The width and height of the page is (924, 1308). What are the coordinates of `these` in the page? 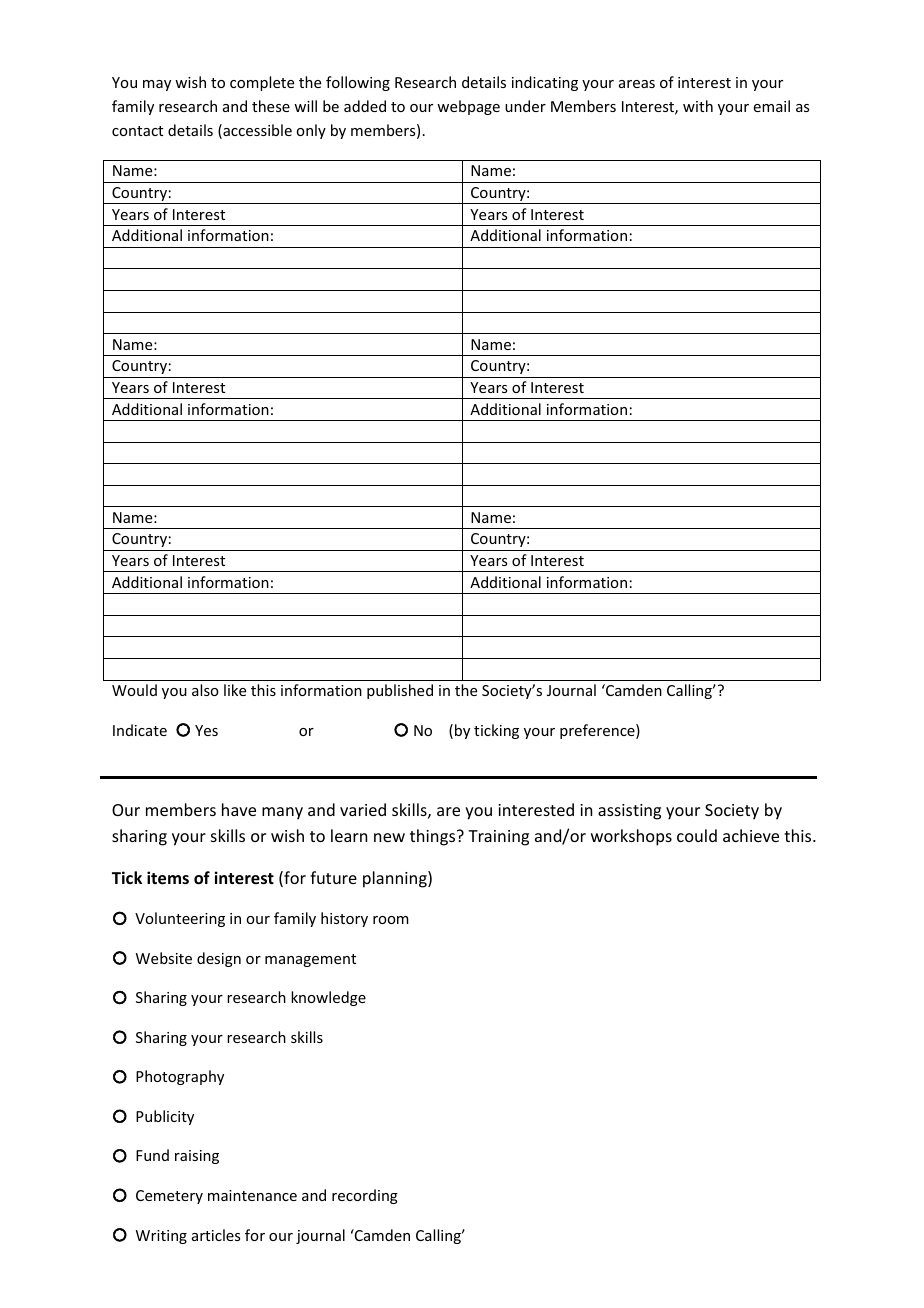 It's located at (271, 106).
